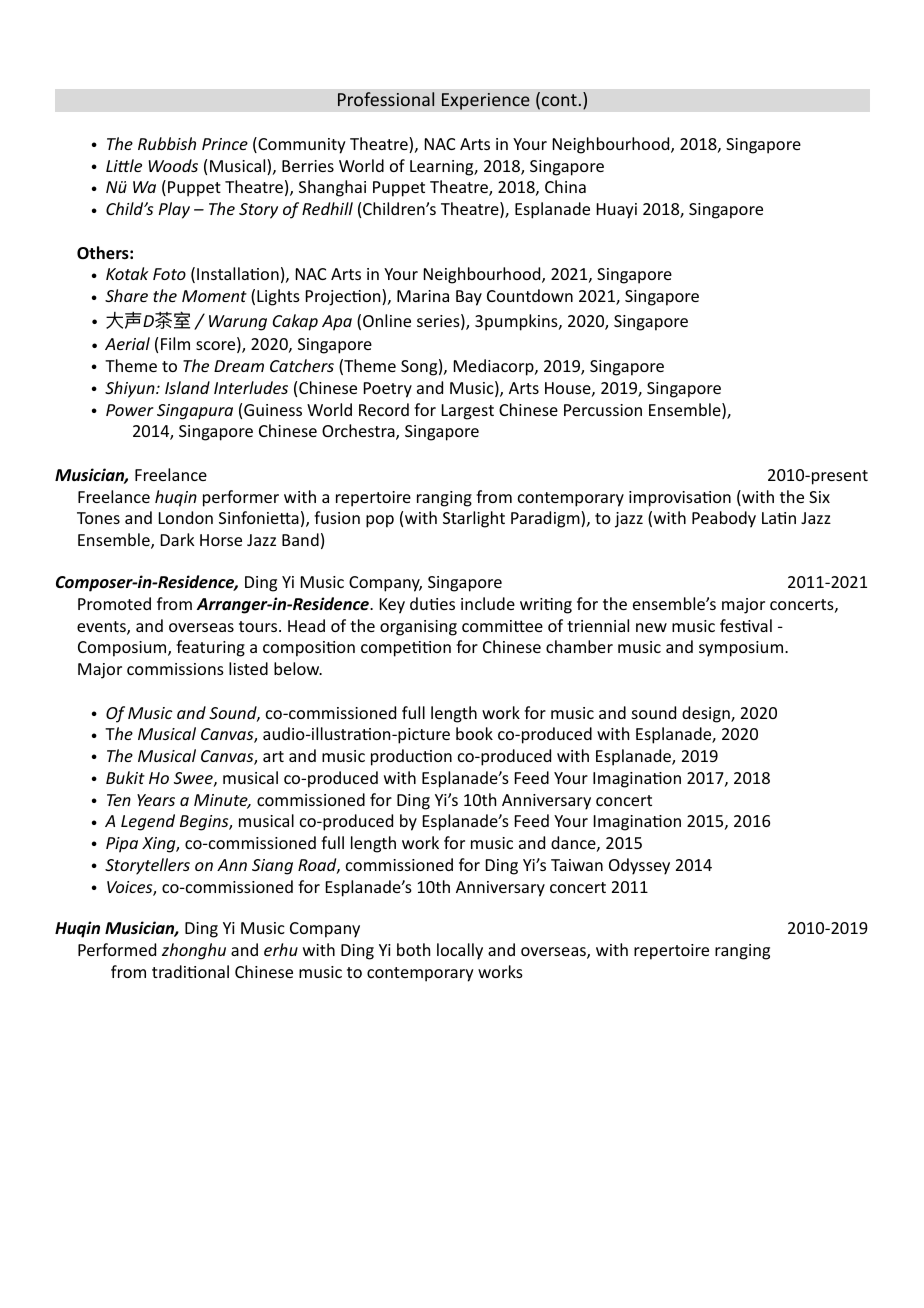  What do you see at coordinates (117, 949) in the document?
I see `Performed` at bounding box center [117, 949].
